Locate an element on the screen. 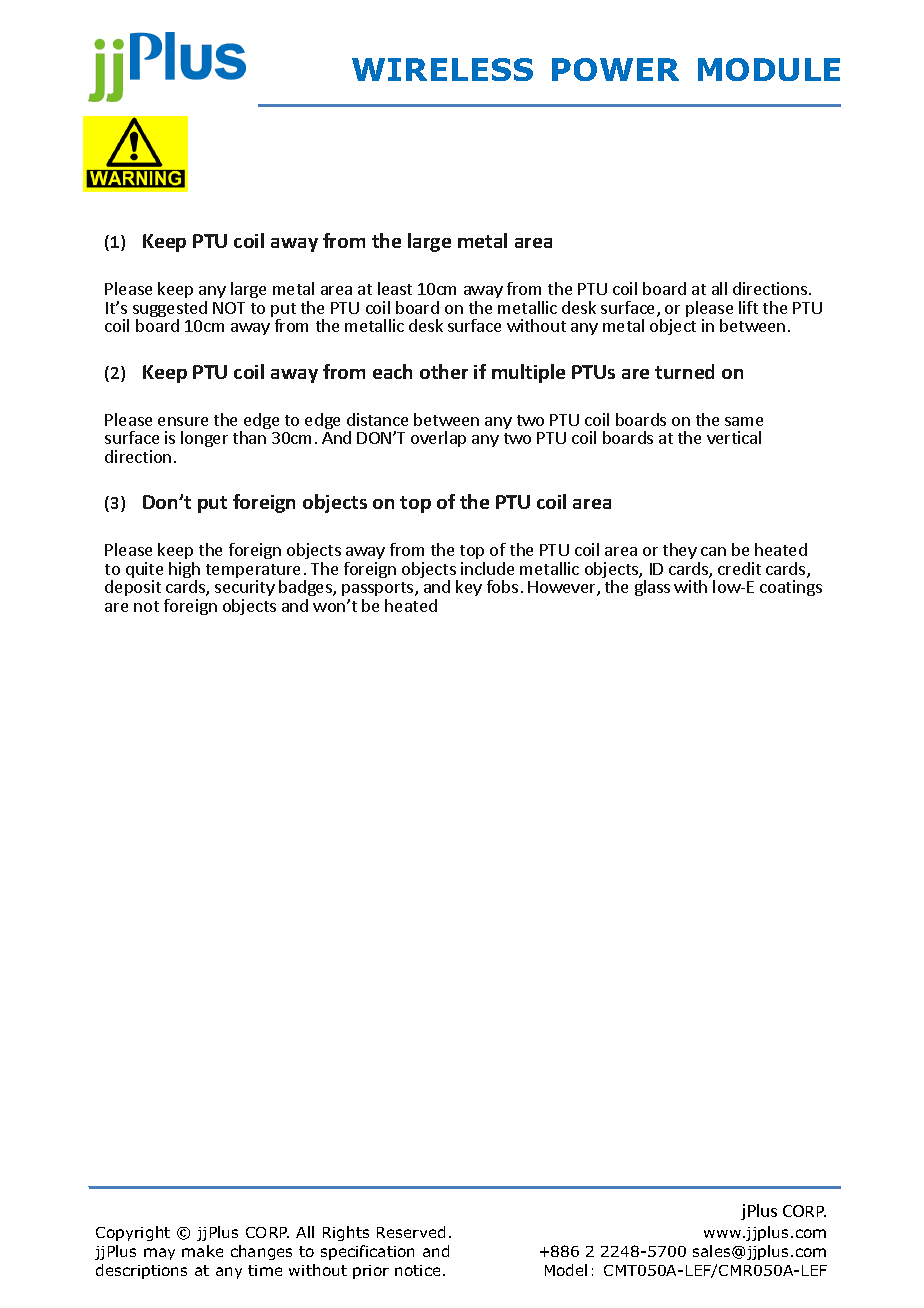 The height and width of the screenshot is (1308, 924). suggested is located at coordinates (170, 310).
